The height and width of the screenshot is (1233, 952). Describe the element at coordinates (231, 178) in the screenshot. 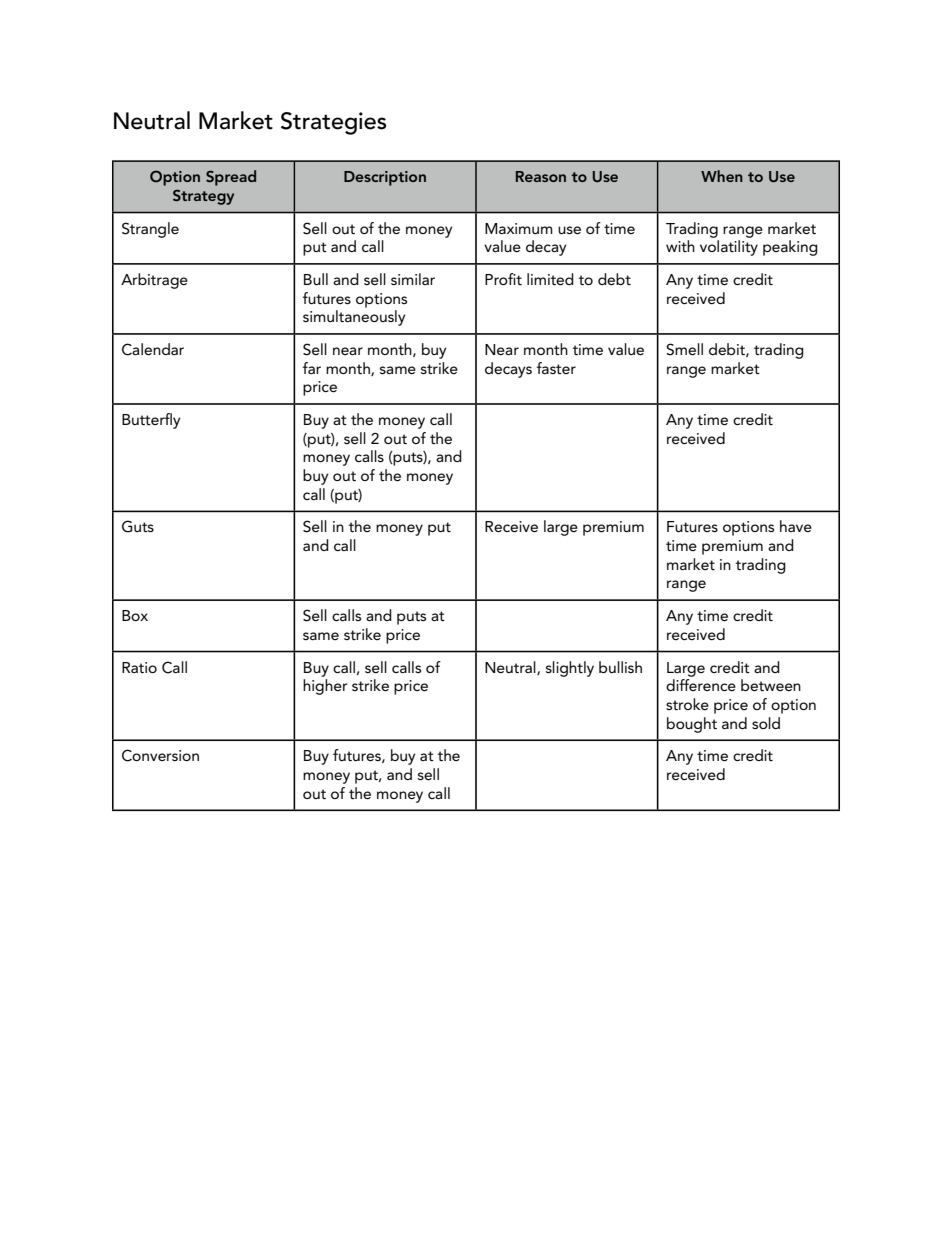

I see `Spread` at that location.
